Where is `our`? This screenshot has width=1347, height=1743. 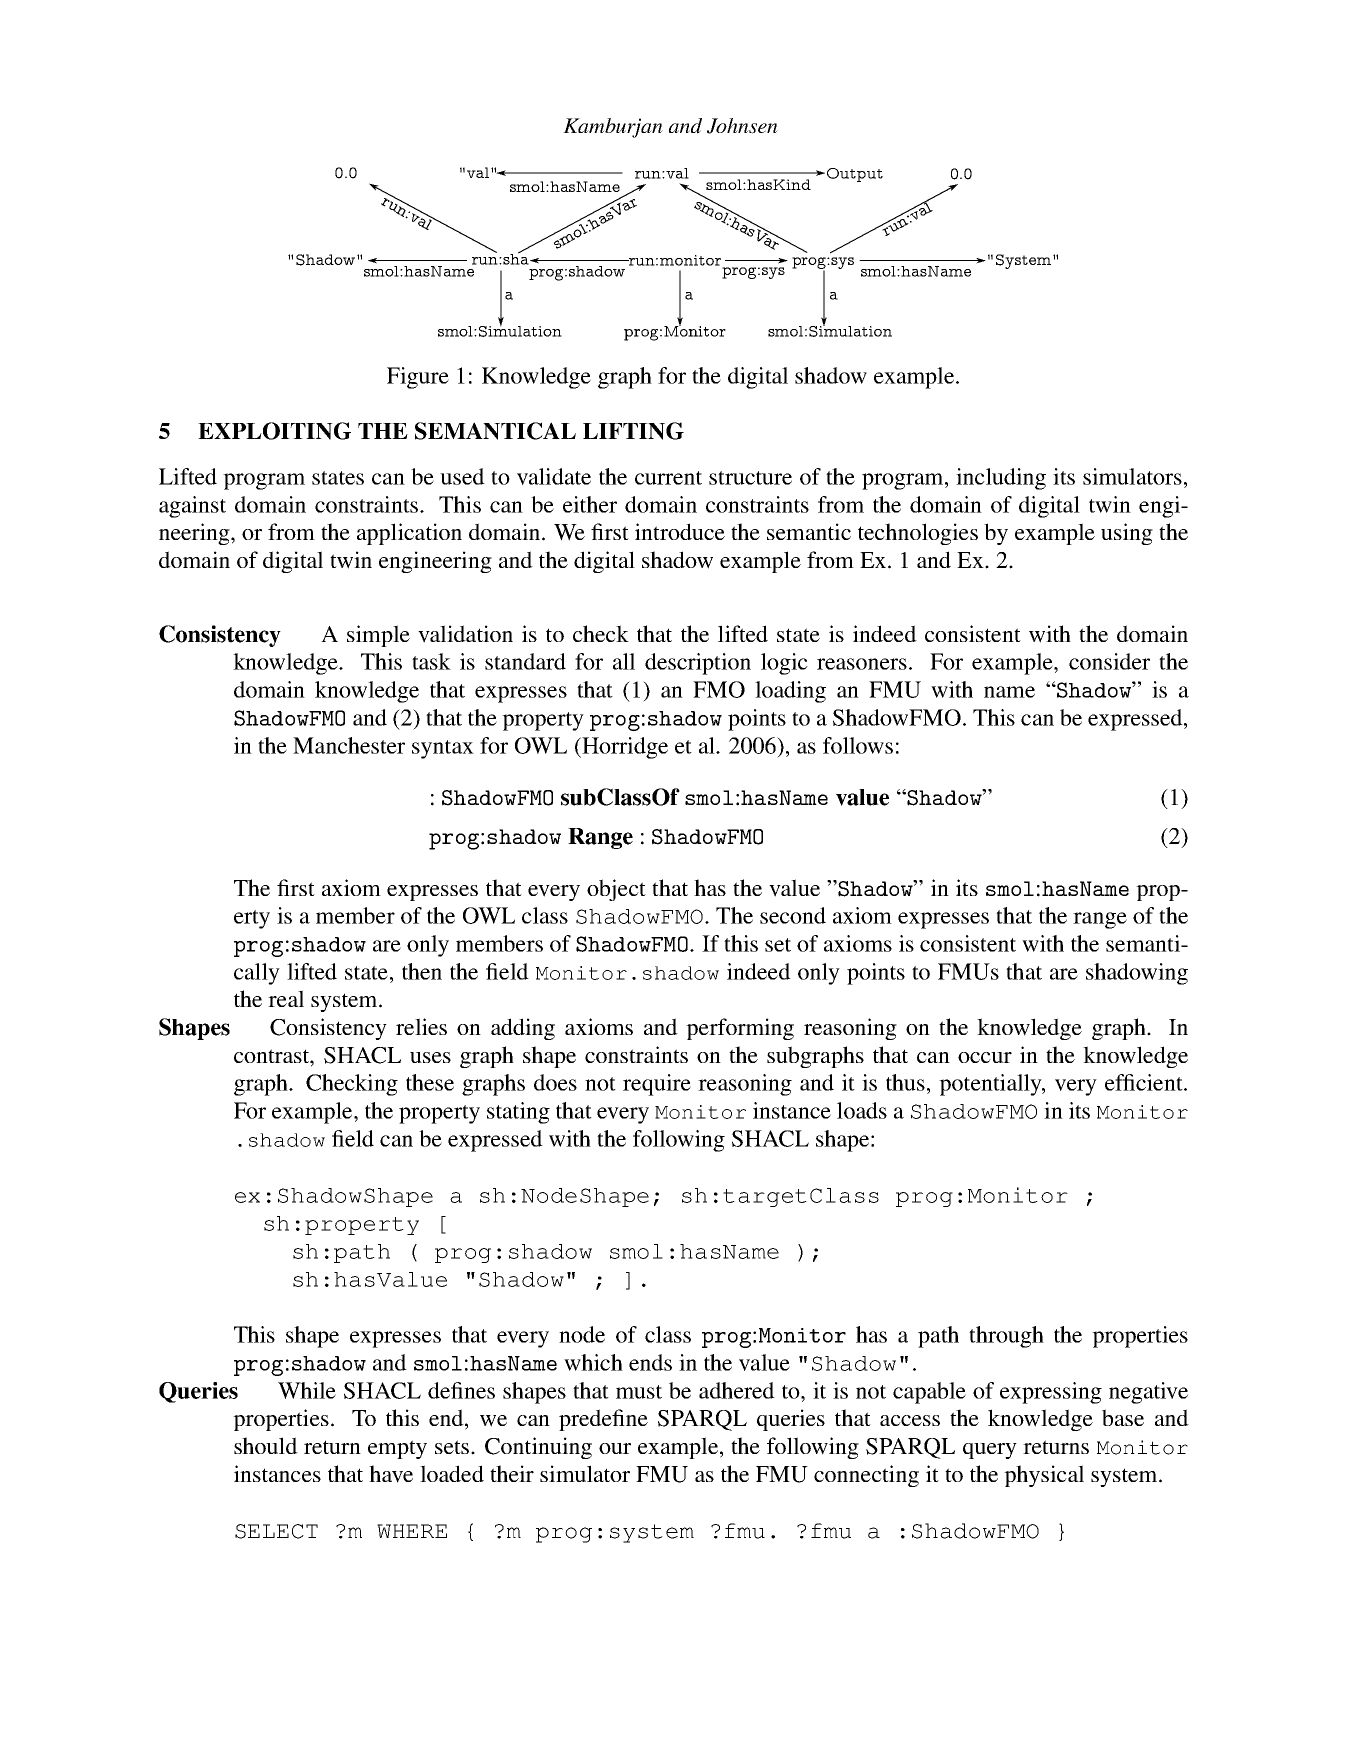 our is located at coordinates (615, 1448).
